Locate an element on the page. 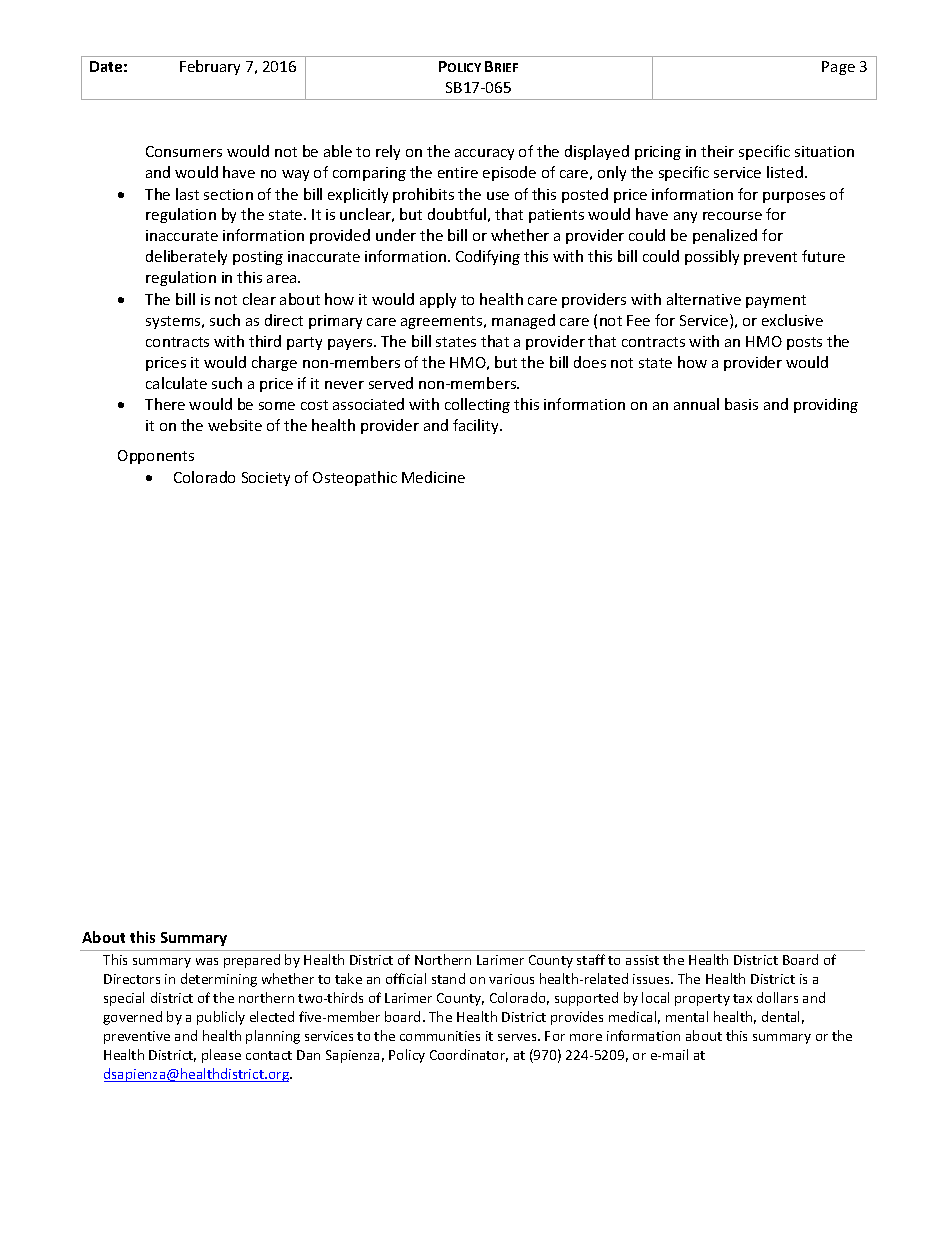  tax is located at coordinates (742, 998).
